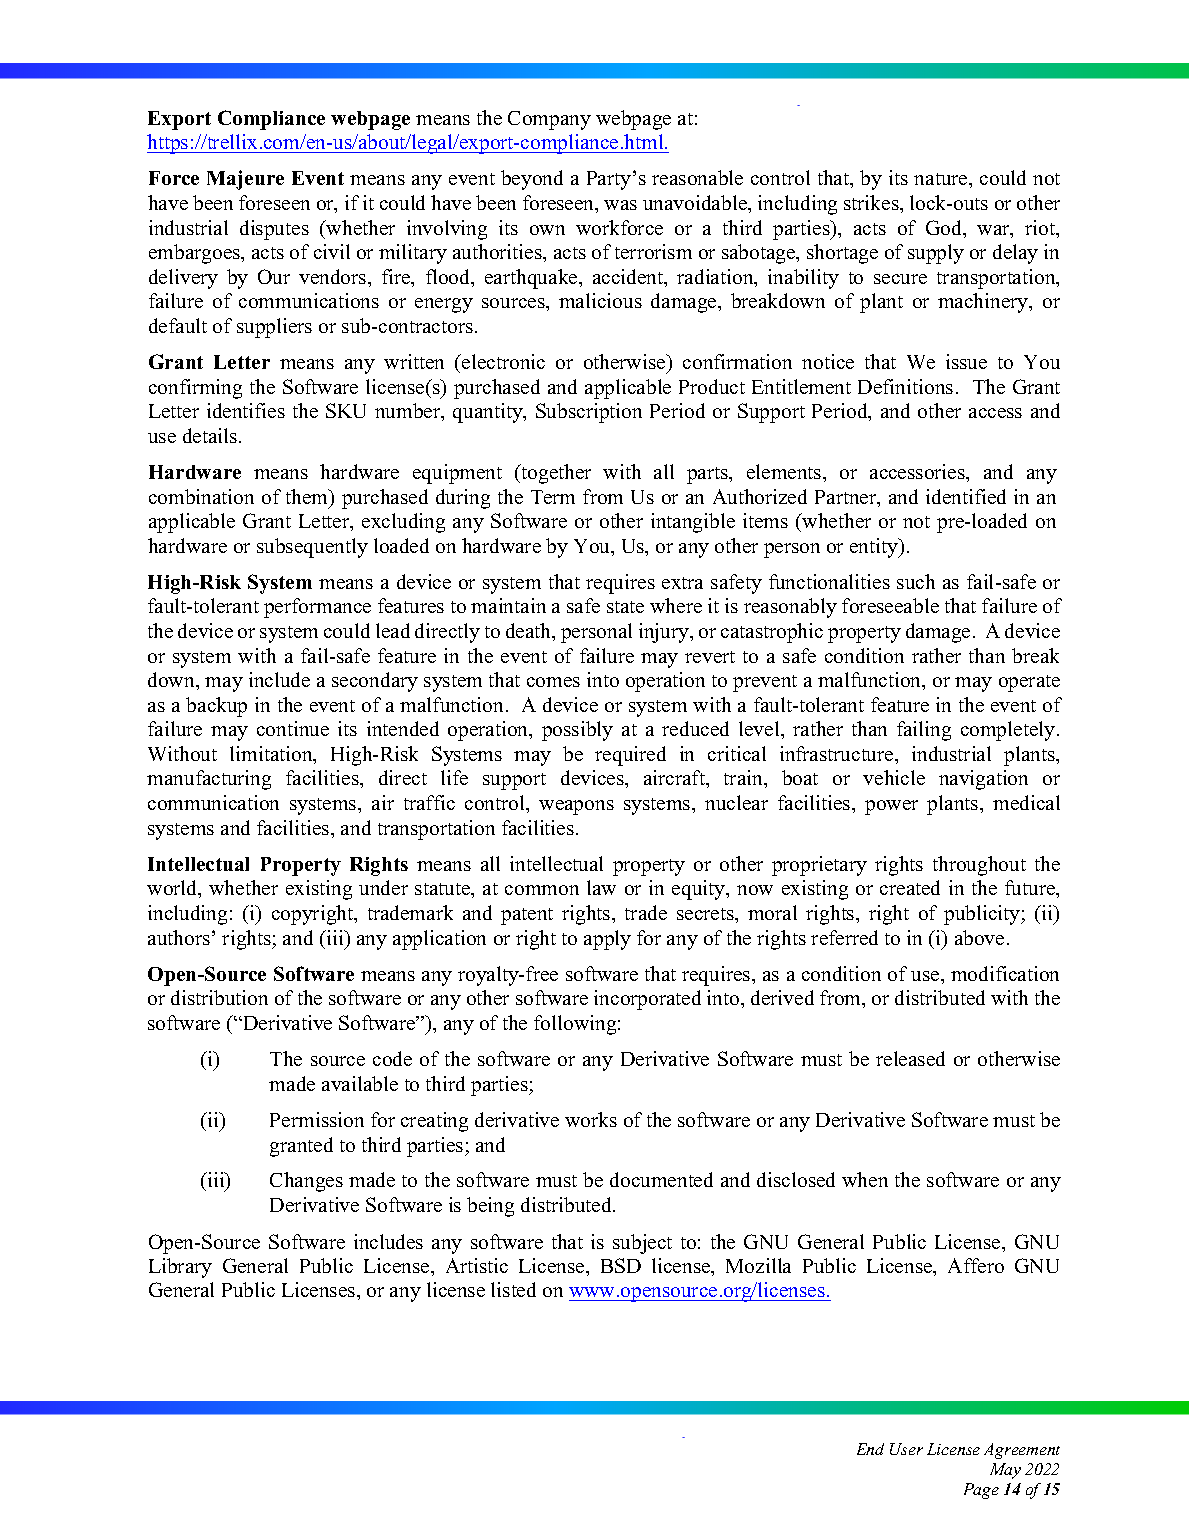  What do you see at coordinates (180, 1268) in the page?
I see `Library` at bounding box center [180, 1268].
